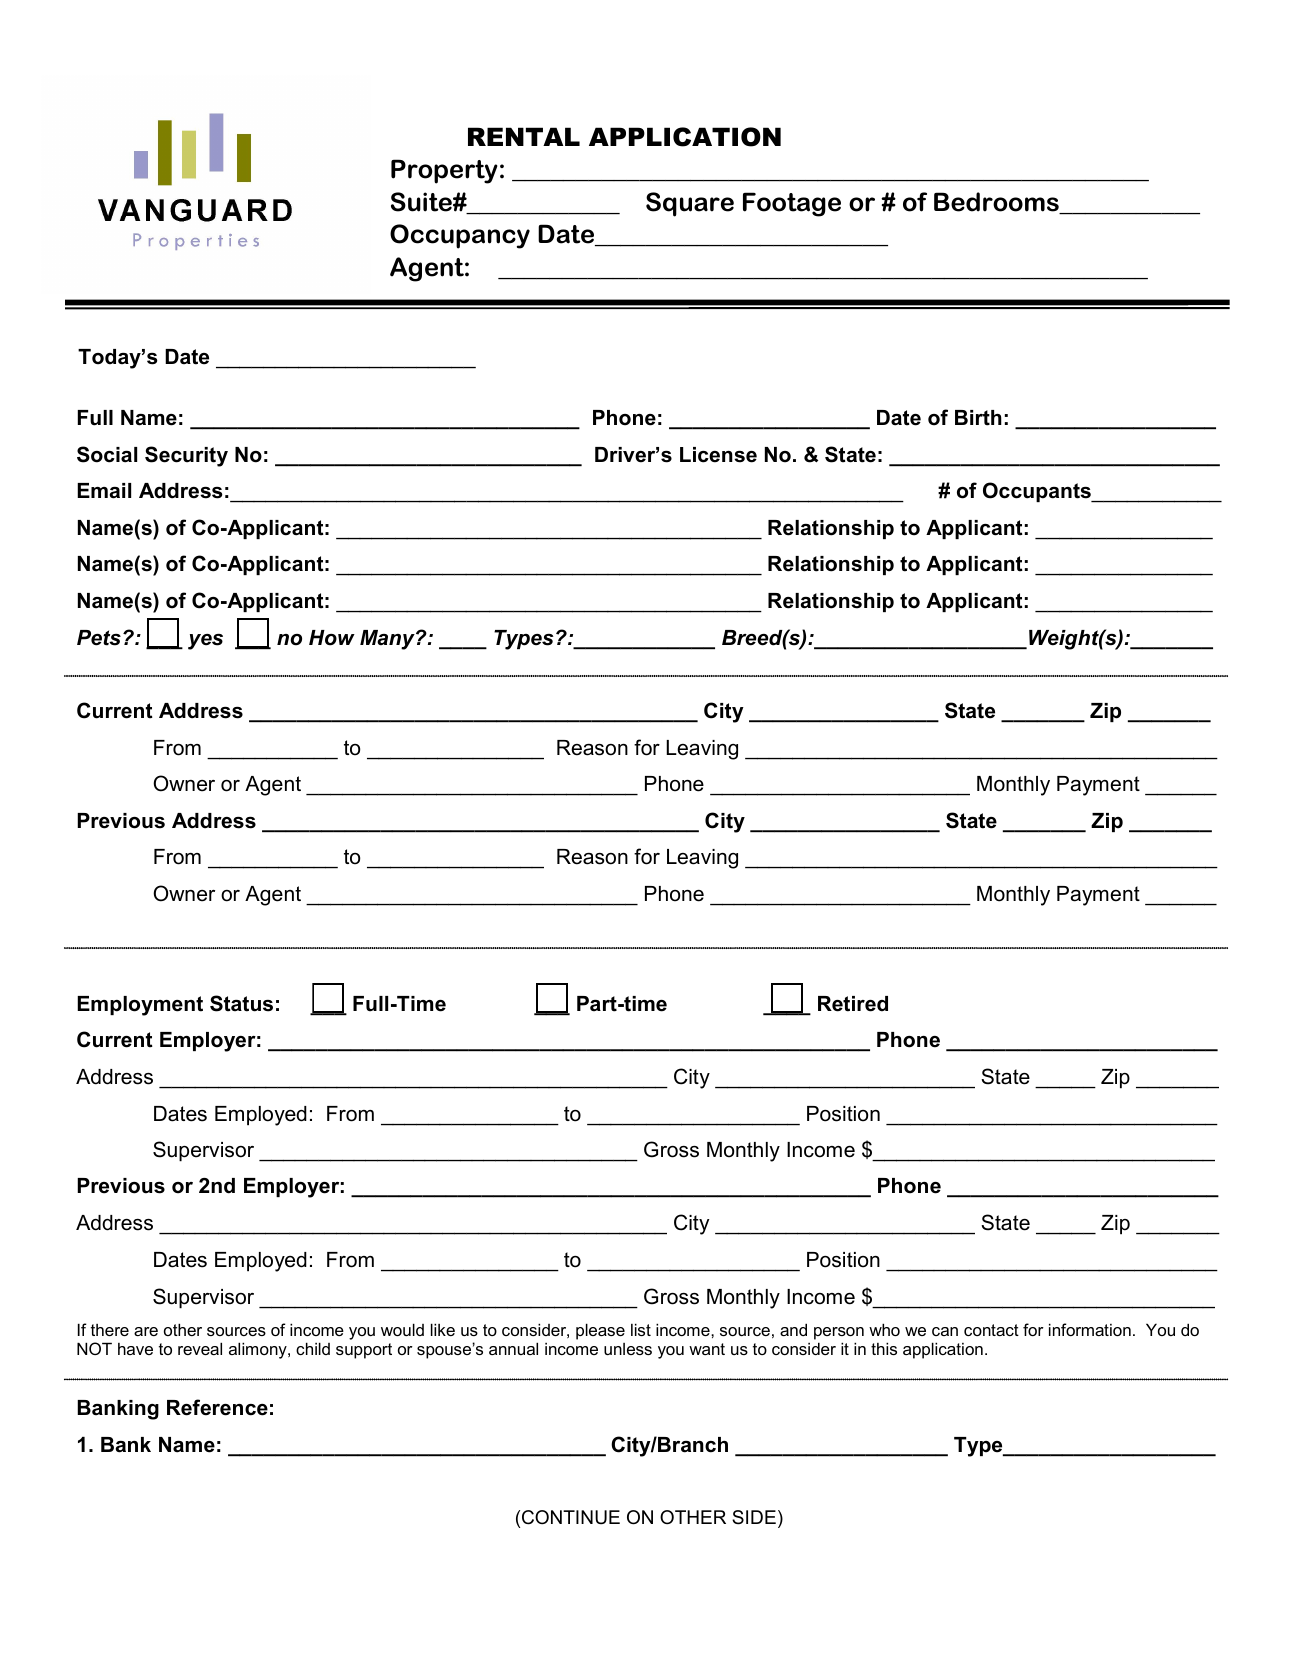 This page has width=1298, height=1680. What do you see at coordinates (205, 642) in the page?
I see `yes` at bounding box center [205, 642].
